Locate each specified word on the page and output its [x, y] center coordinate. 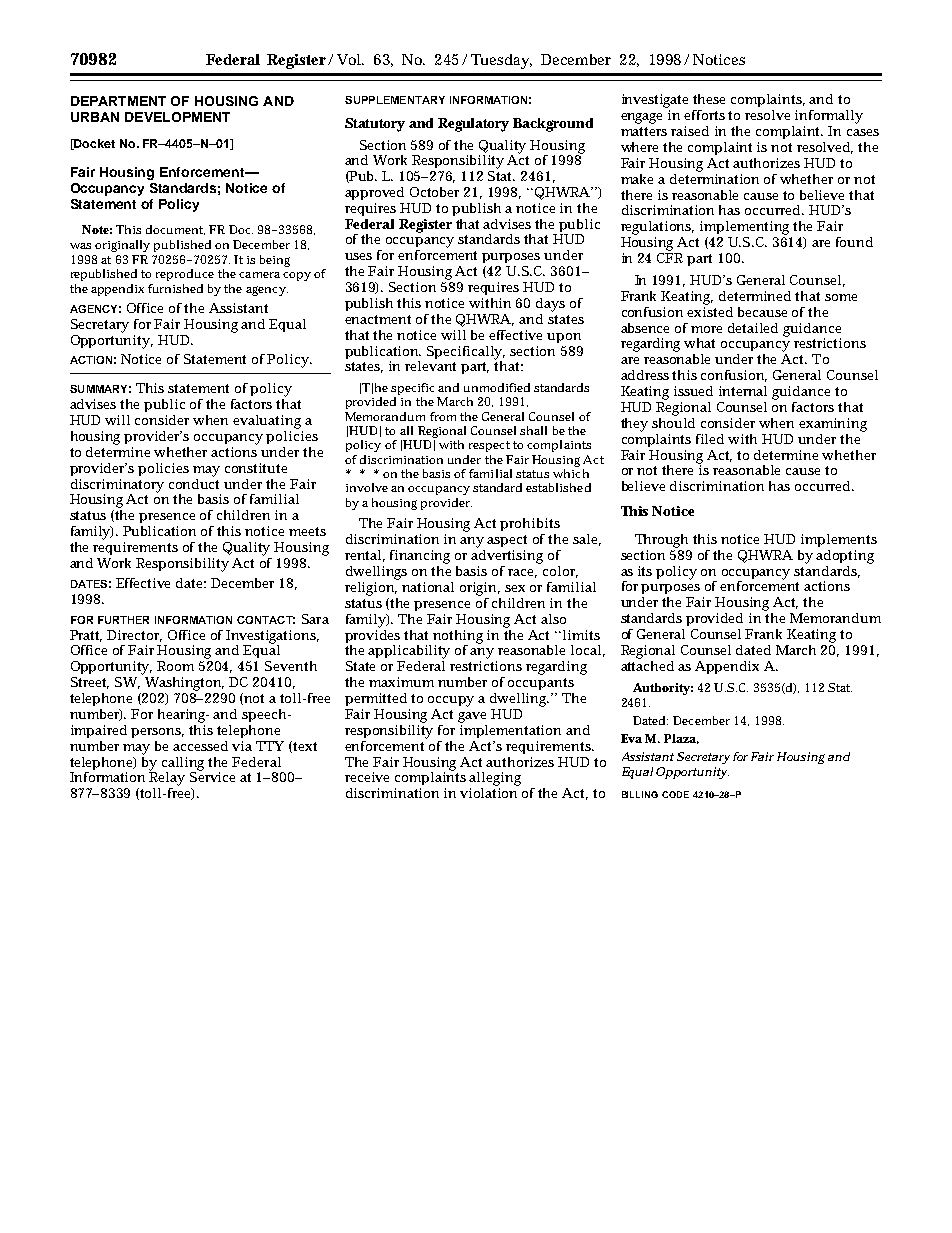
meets [307, 531]
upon [564, 338]
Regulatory [473, 125]
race [522, 573]
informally [829, 117]
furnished [175, 288]
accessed [200, 746]
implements [839, 540]
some [841, 297]
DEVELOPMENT [177, 117]
